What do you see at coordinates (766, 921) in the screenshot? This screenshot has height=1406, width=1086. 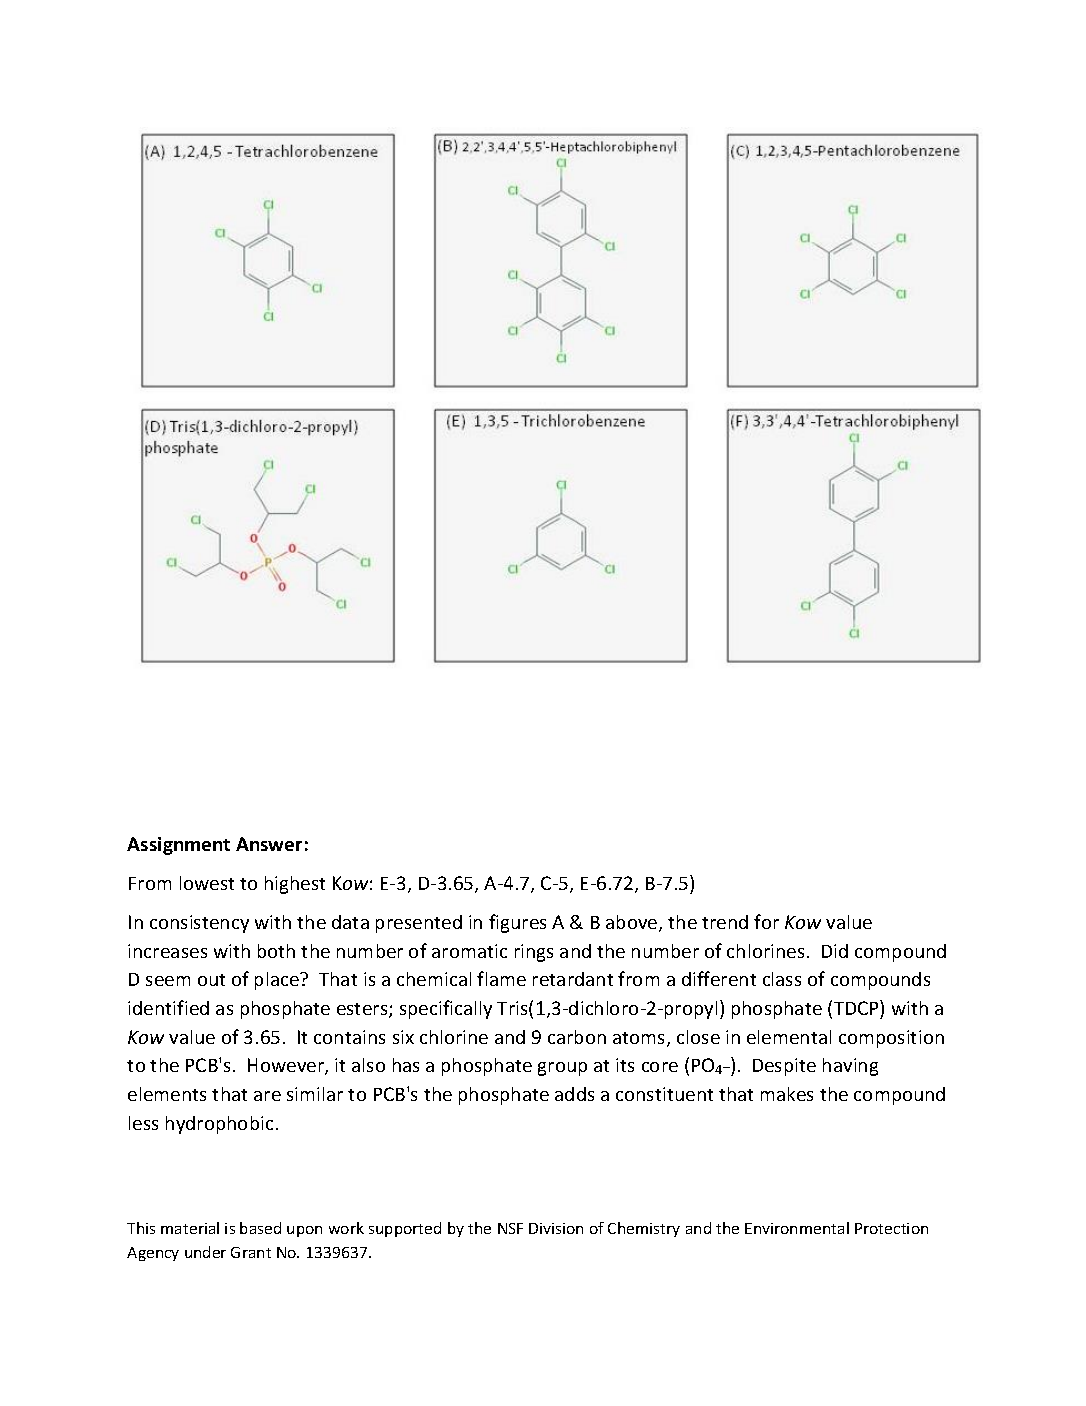 I see `for` at bounding box center [766, 921].
